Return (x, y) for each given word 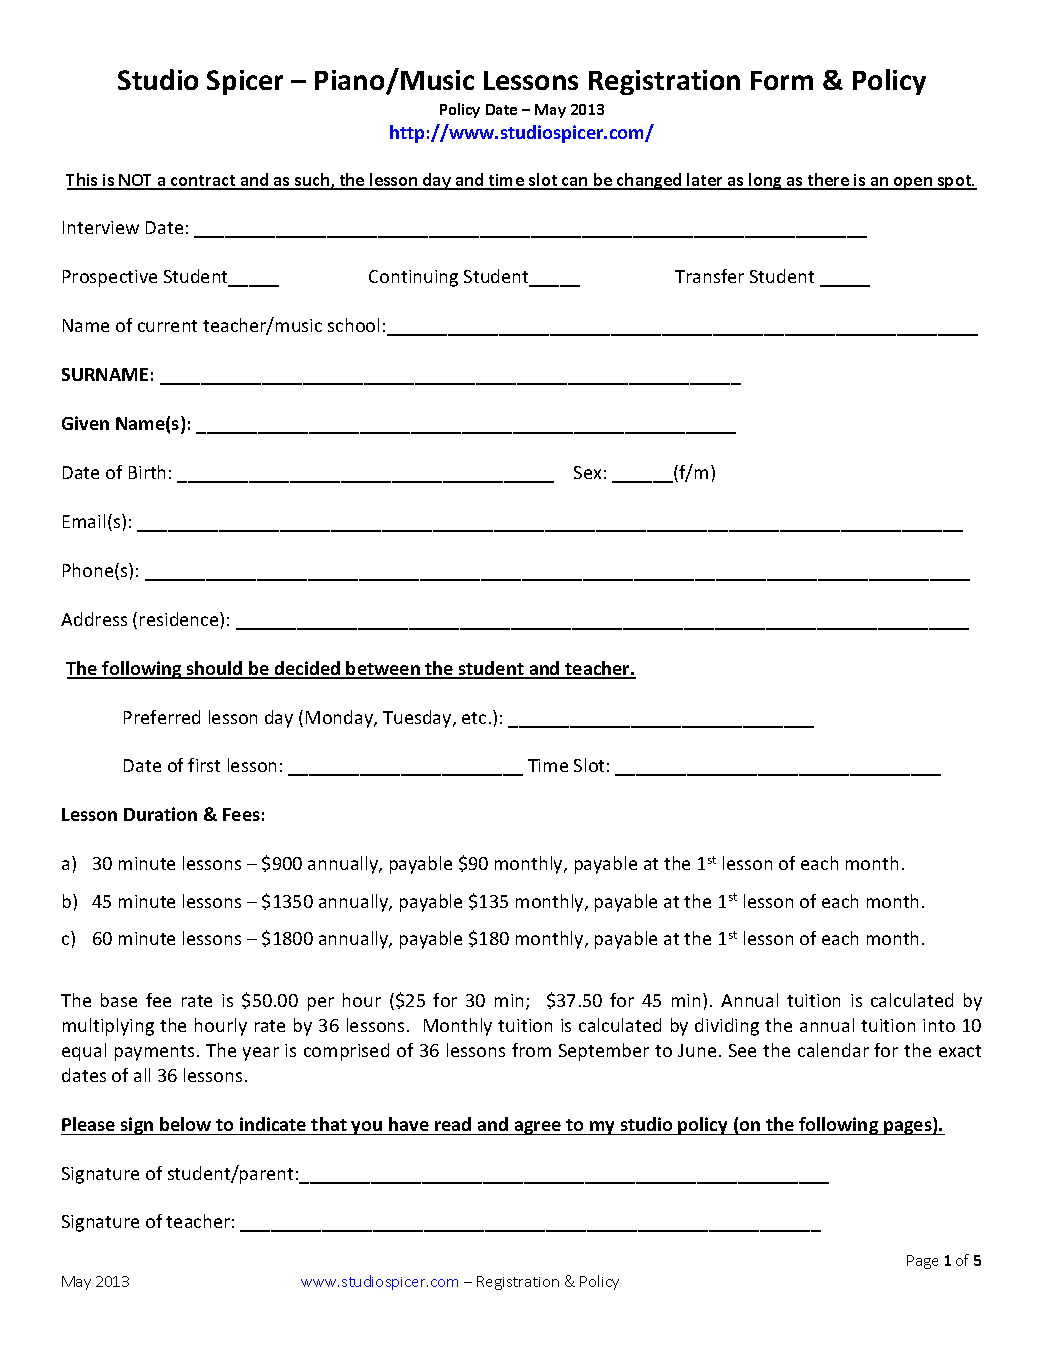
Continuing (413, 278)
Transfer (709, 276)
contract (203, 182)
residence (180, 619)
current (167, 326)
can (575, 183)
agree (537, 1128)
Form (782, 80)
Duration (160, 814)
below (185, 1124)
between (383, 669)
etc (474, 718)
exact (960, 1051)
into (939, 1025)
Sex (587, 472)
